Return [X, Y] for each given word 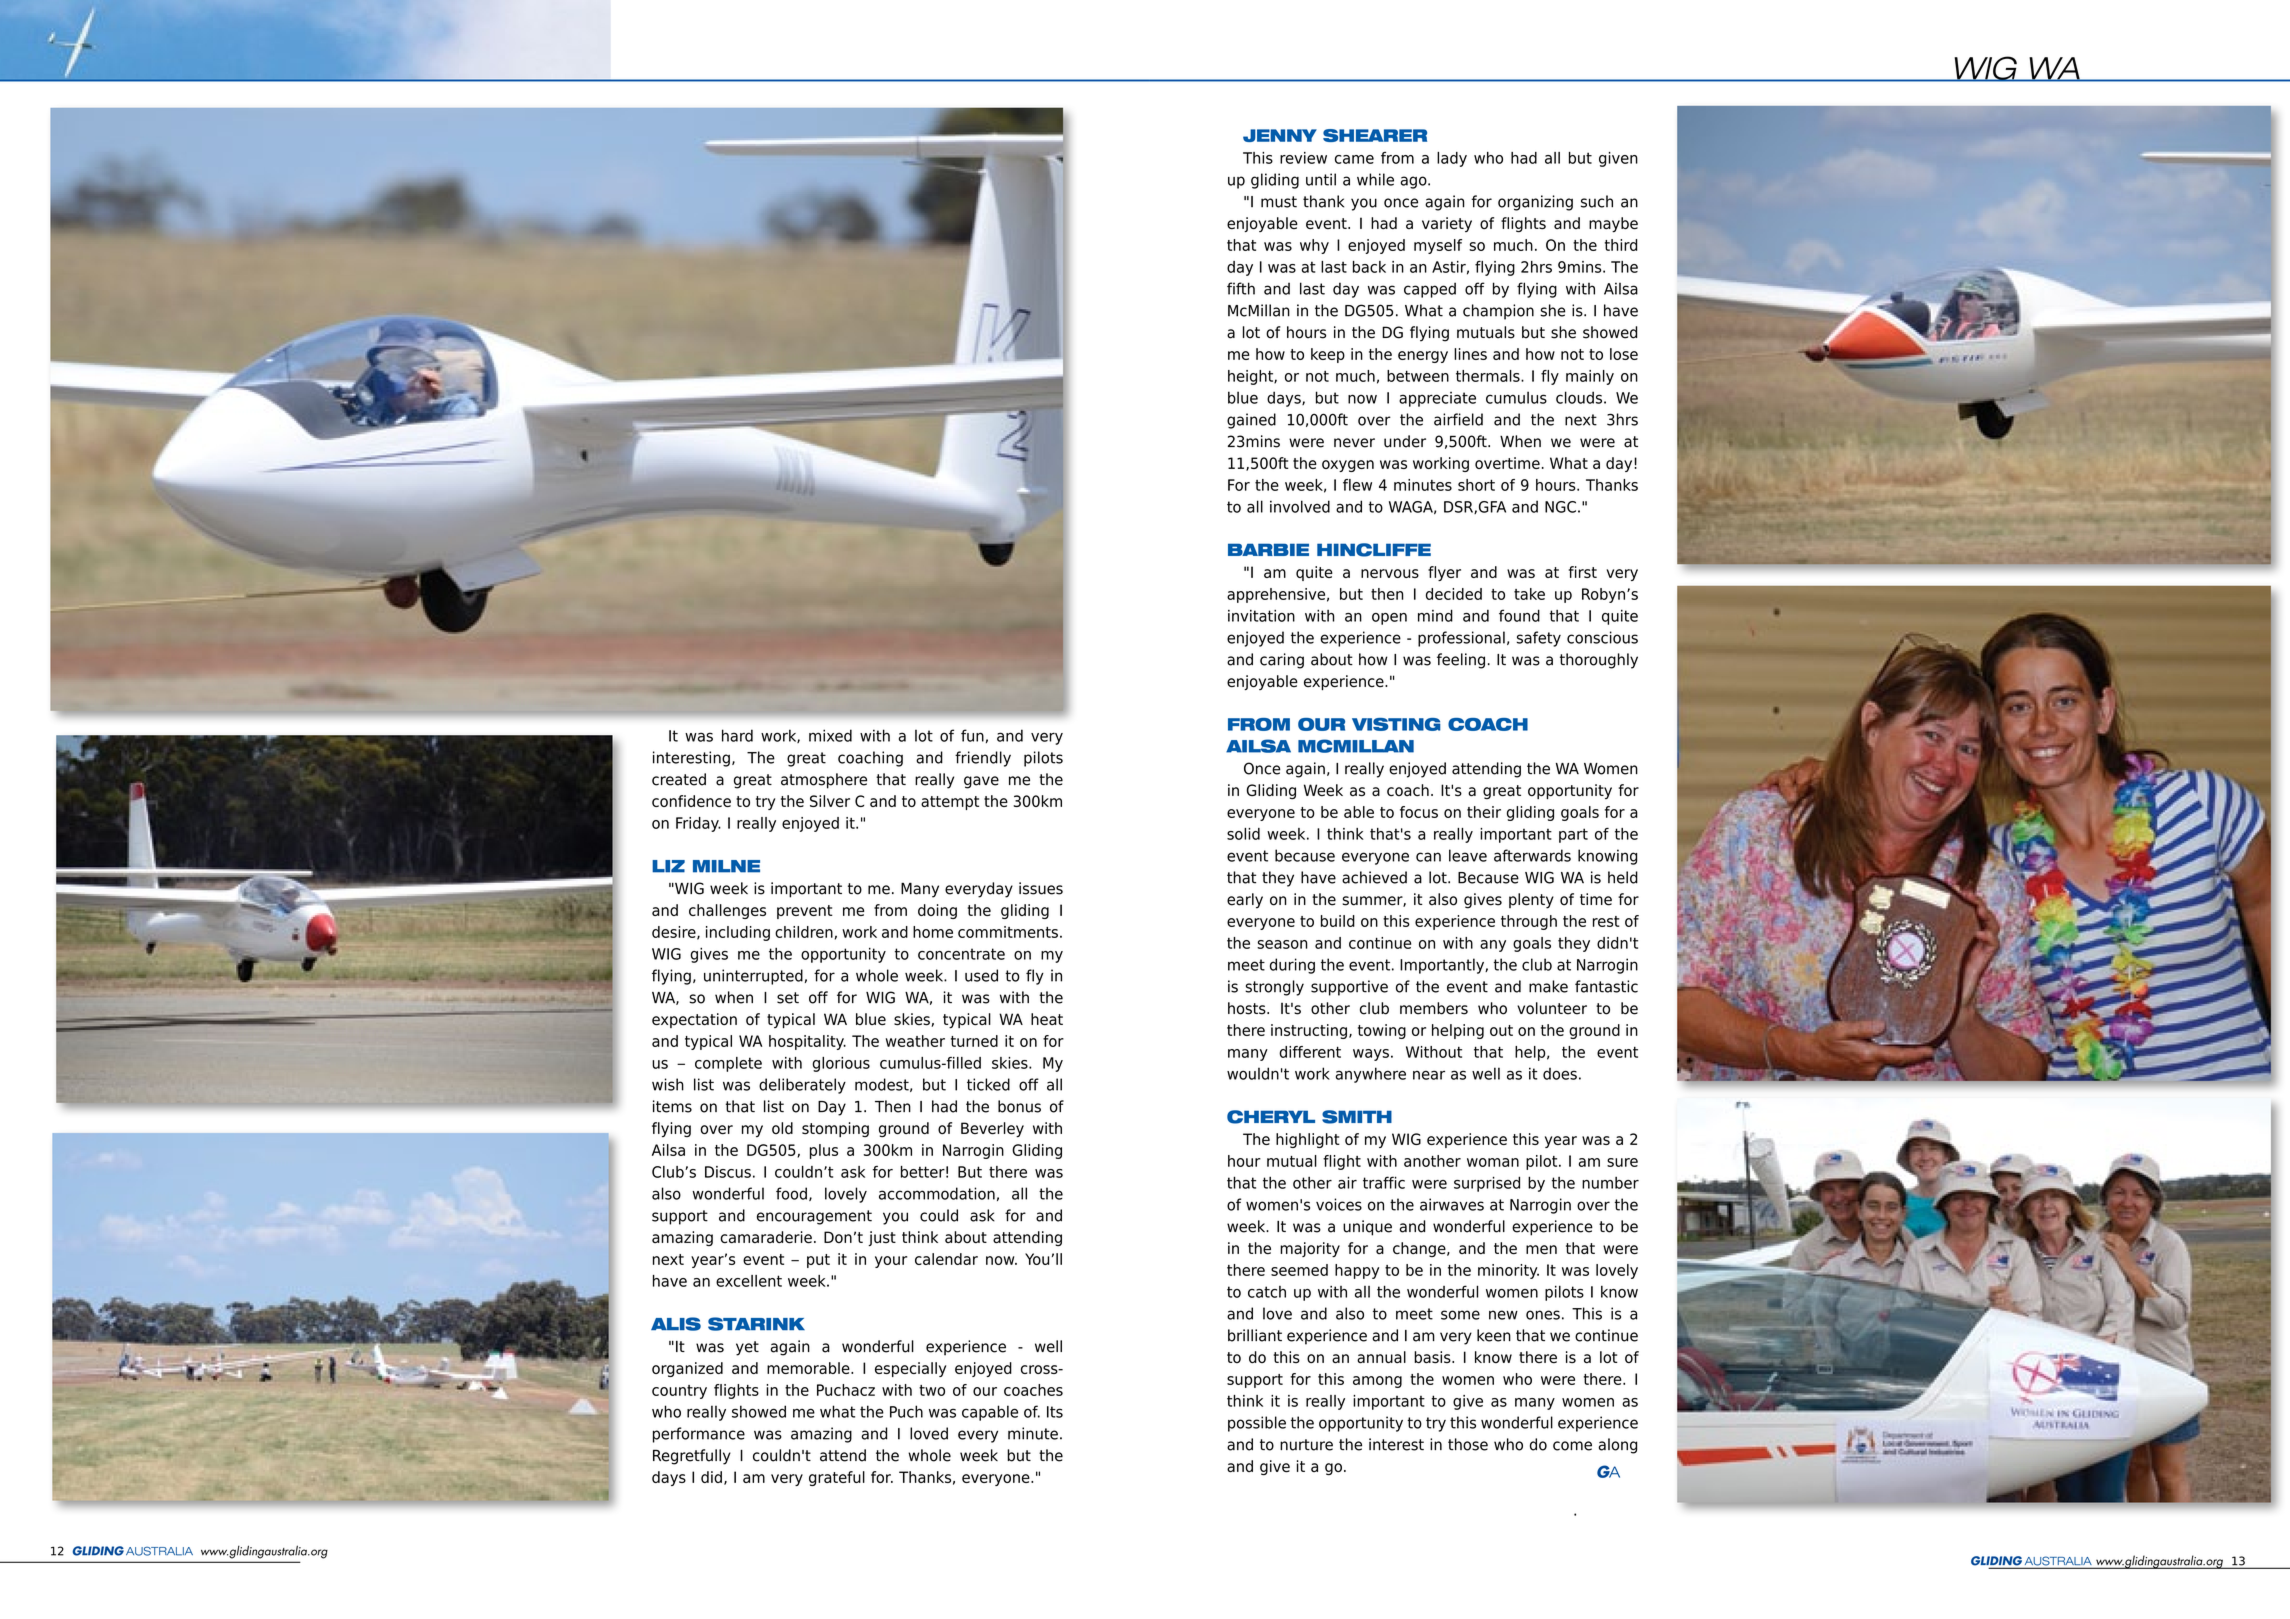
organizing [1535, 203]
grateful [837, 1478]
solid [1243, 834]
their [1484, 812]
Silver [830, 801]
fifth [1241, 288]
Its [1055, 1412]
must [1279, 202]
